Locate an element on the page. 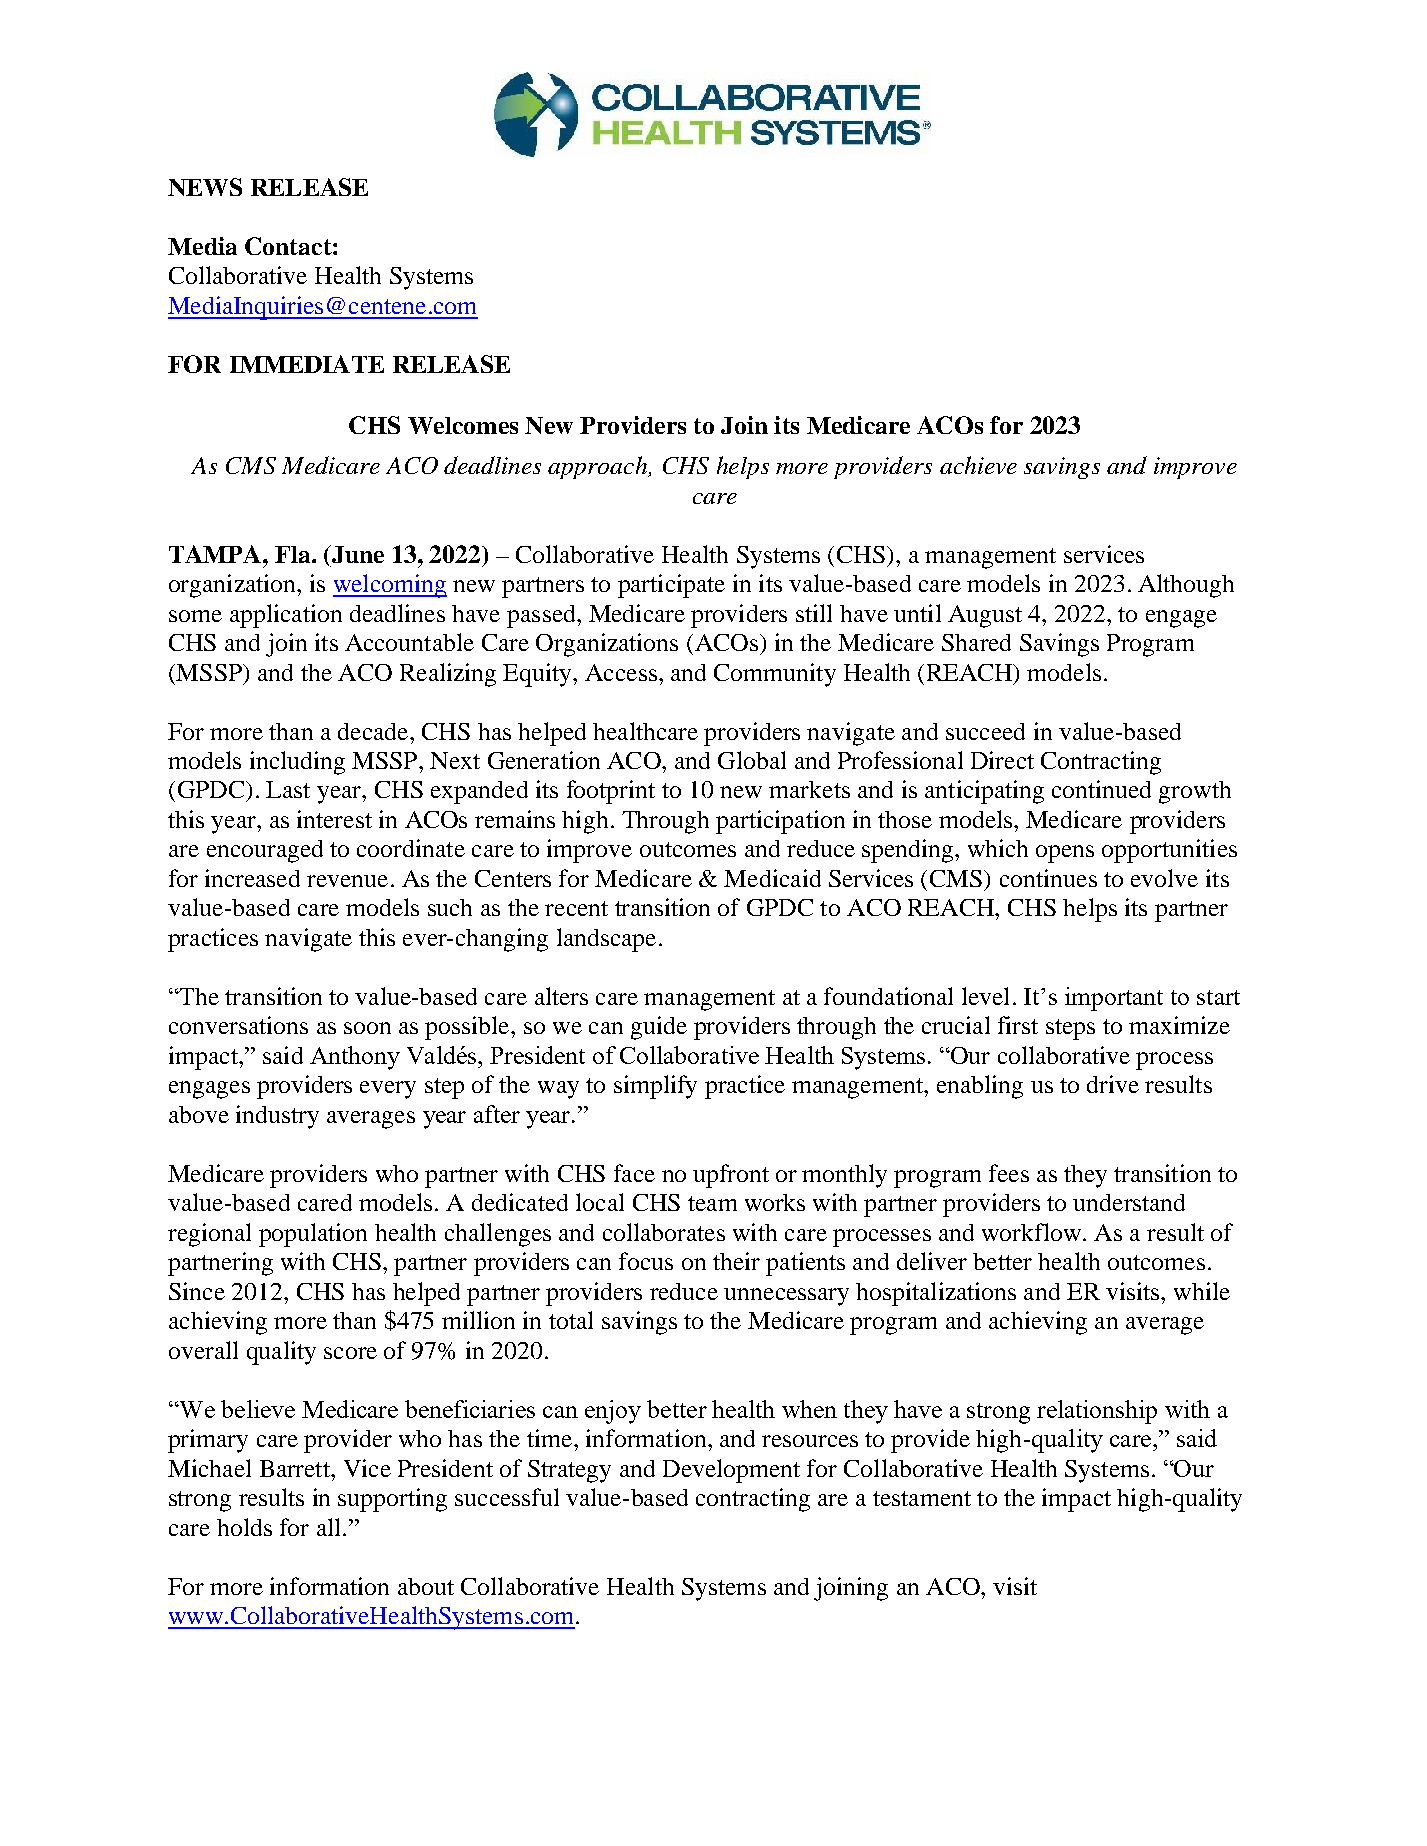 The width and height of the document is (1427, 1846). testament is located at coordinates (922, 1498).
